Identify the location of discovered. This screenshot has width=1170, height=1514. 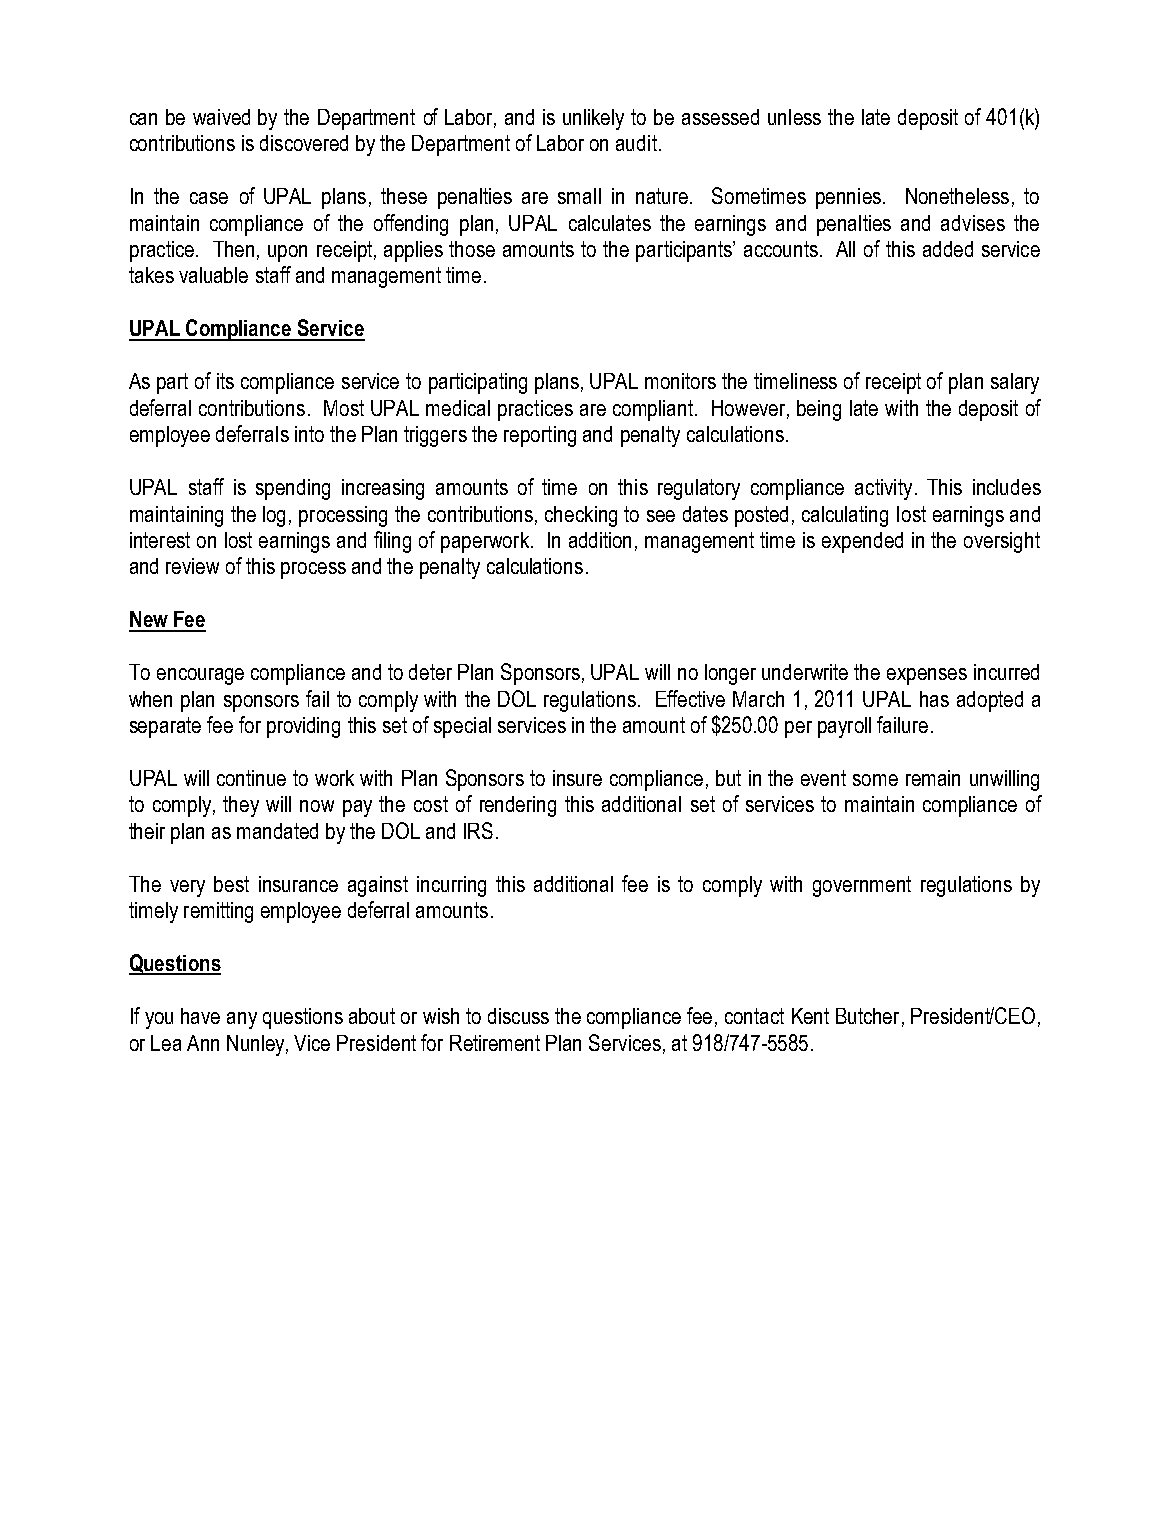
(304, 143).
